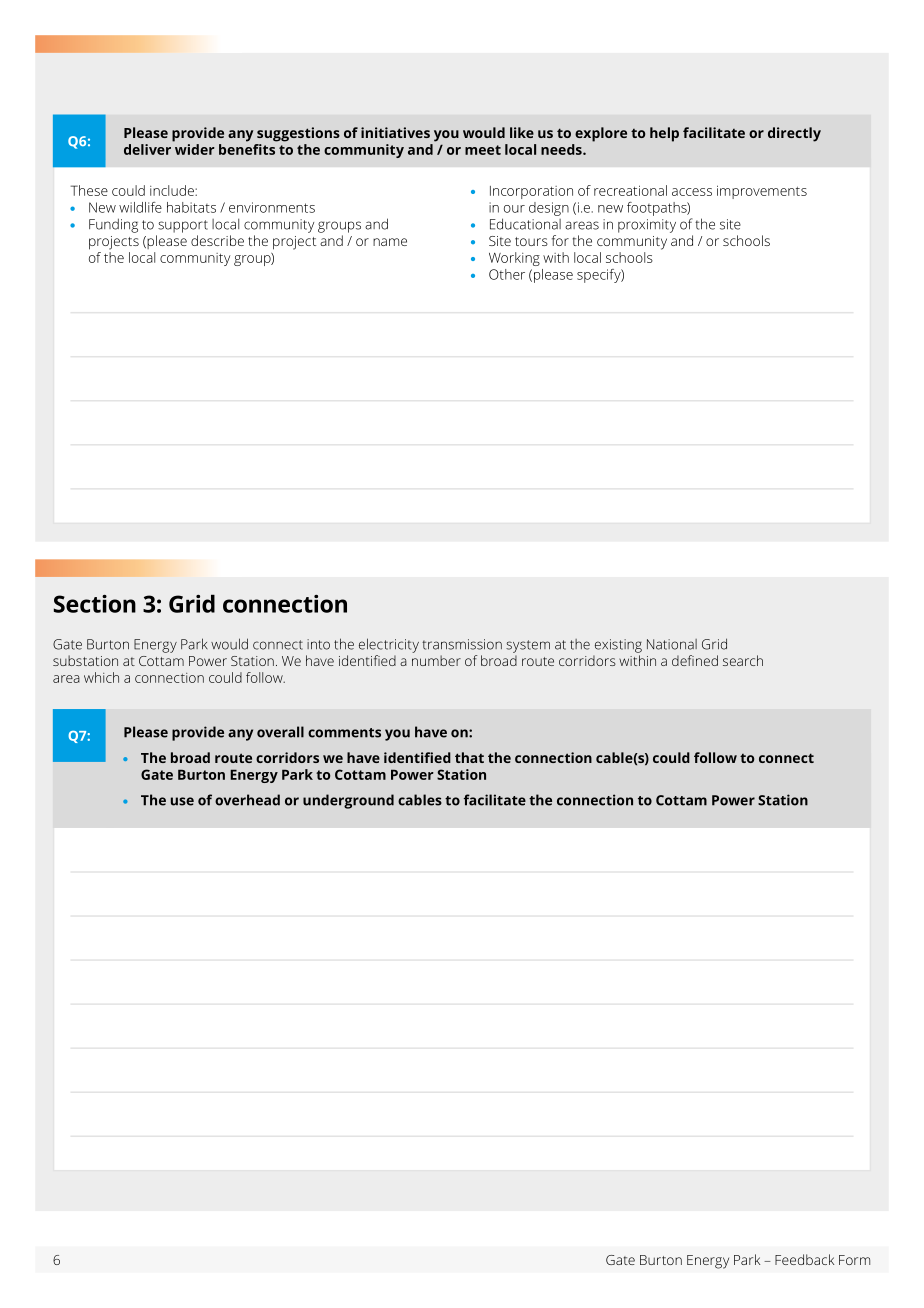 This screenshot has height=1308, width=924. Describe the element at coordinates (483, 150) in the screenshot. I see `meet` at that location.
